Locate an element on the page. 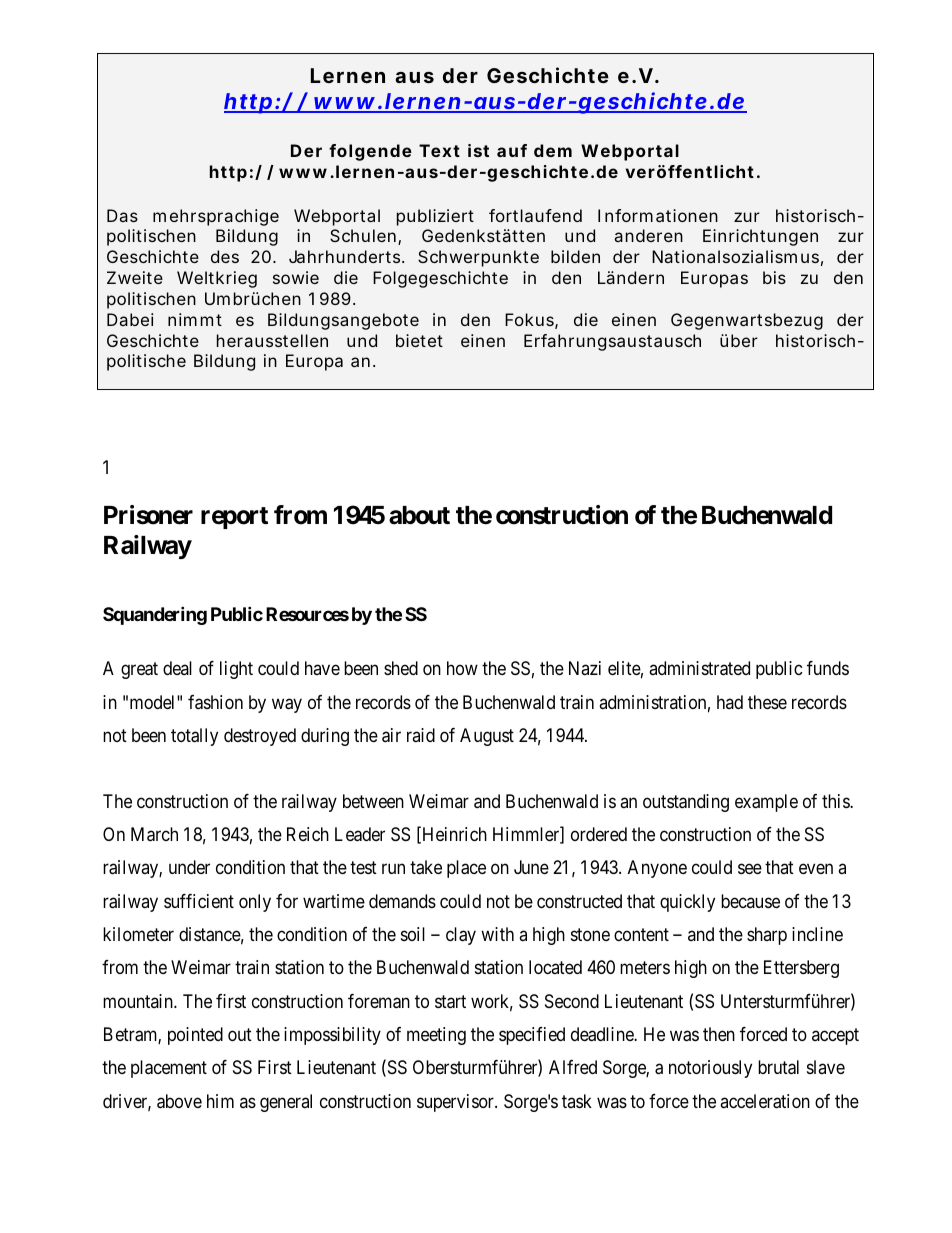 The image size is (952, 1233). above is located at coordinates (179, 1101).
